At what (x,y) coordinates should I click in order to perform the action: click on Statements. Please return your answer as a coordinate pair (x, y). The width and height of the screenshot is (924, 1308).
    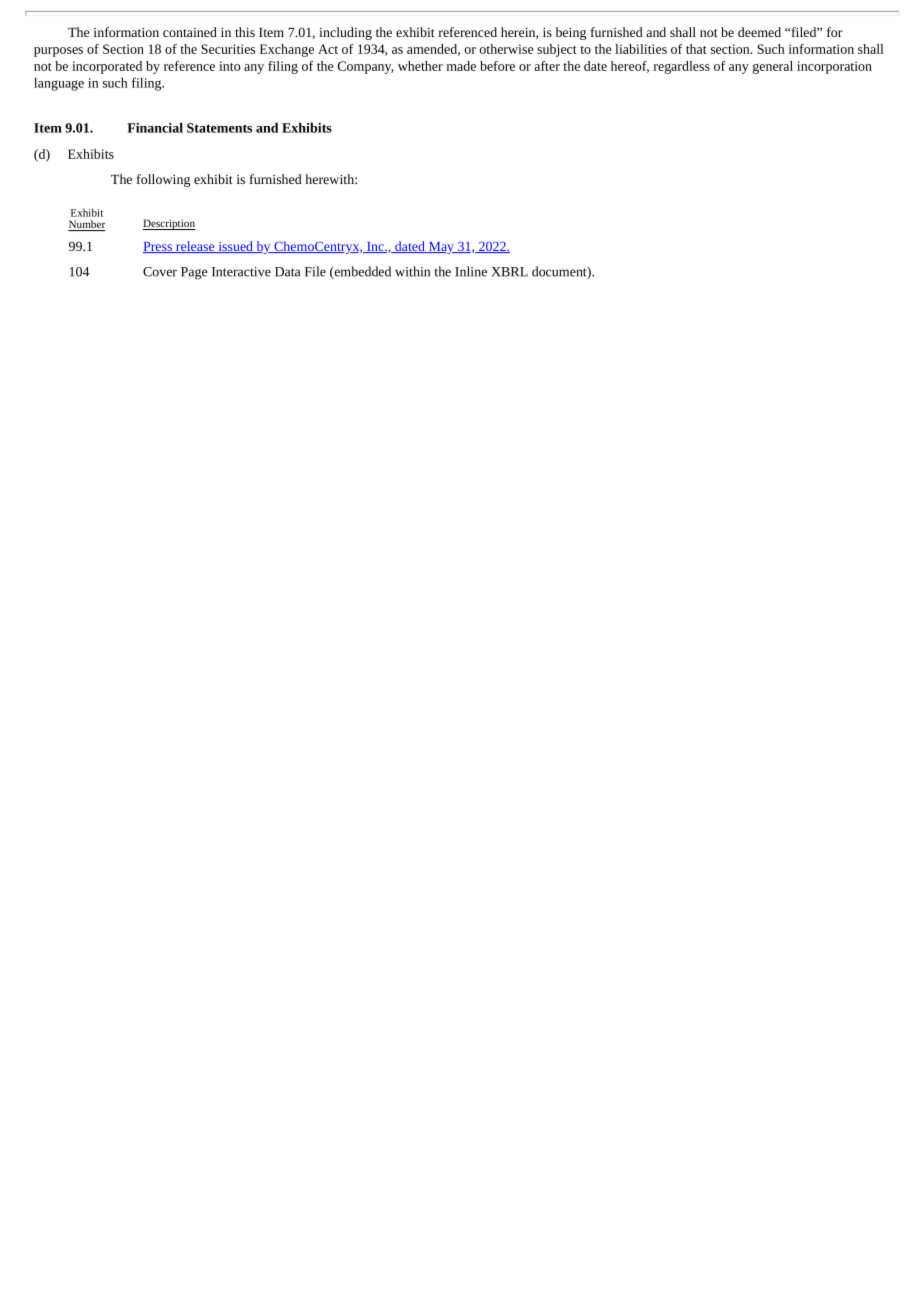
    Looking at the image, I should click on (219, 128).
